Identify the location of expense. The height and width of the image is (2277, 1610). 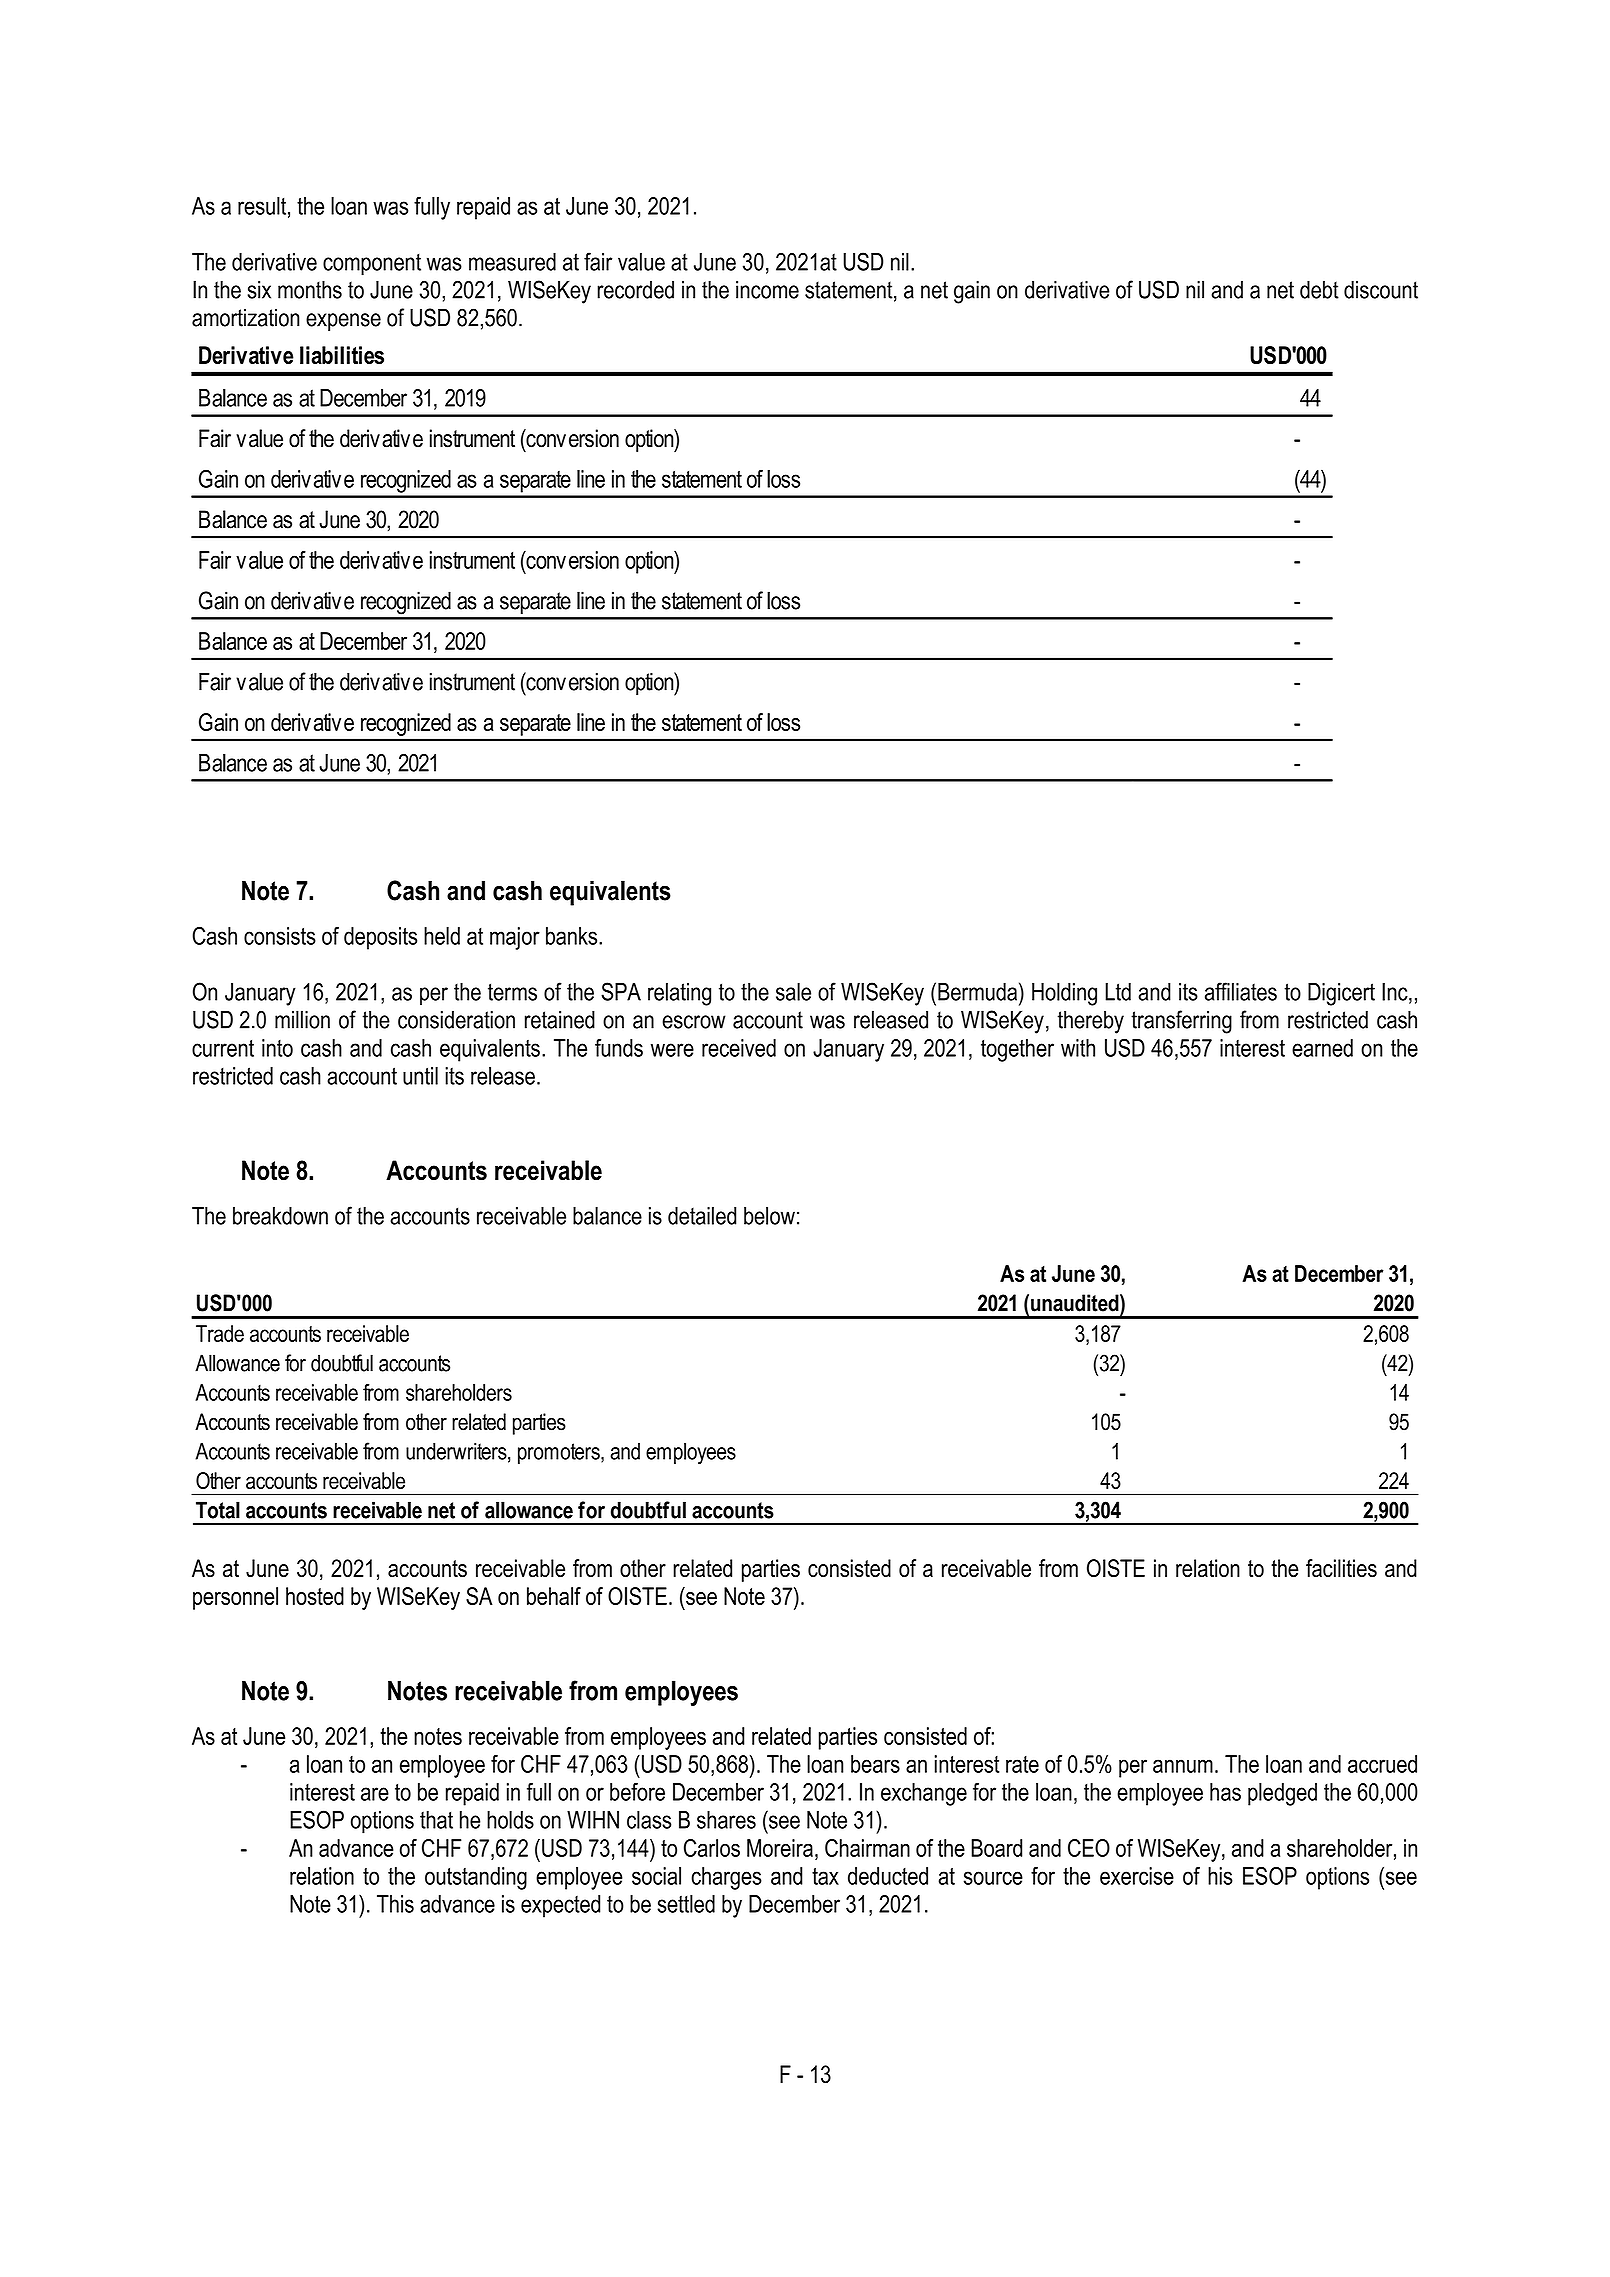
(343, 322).
